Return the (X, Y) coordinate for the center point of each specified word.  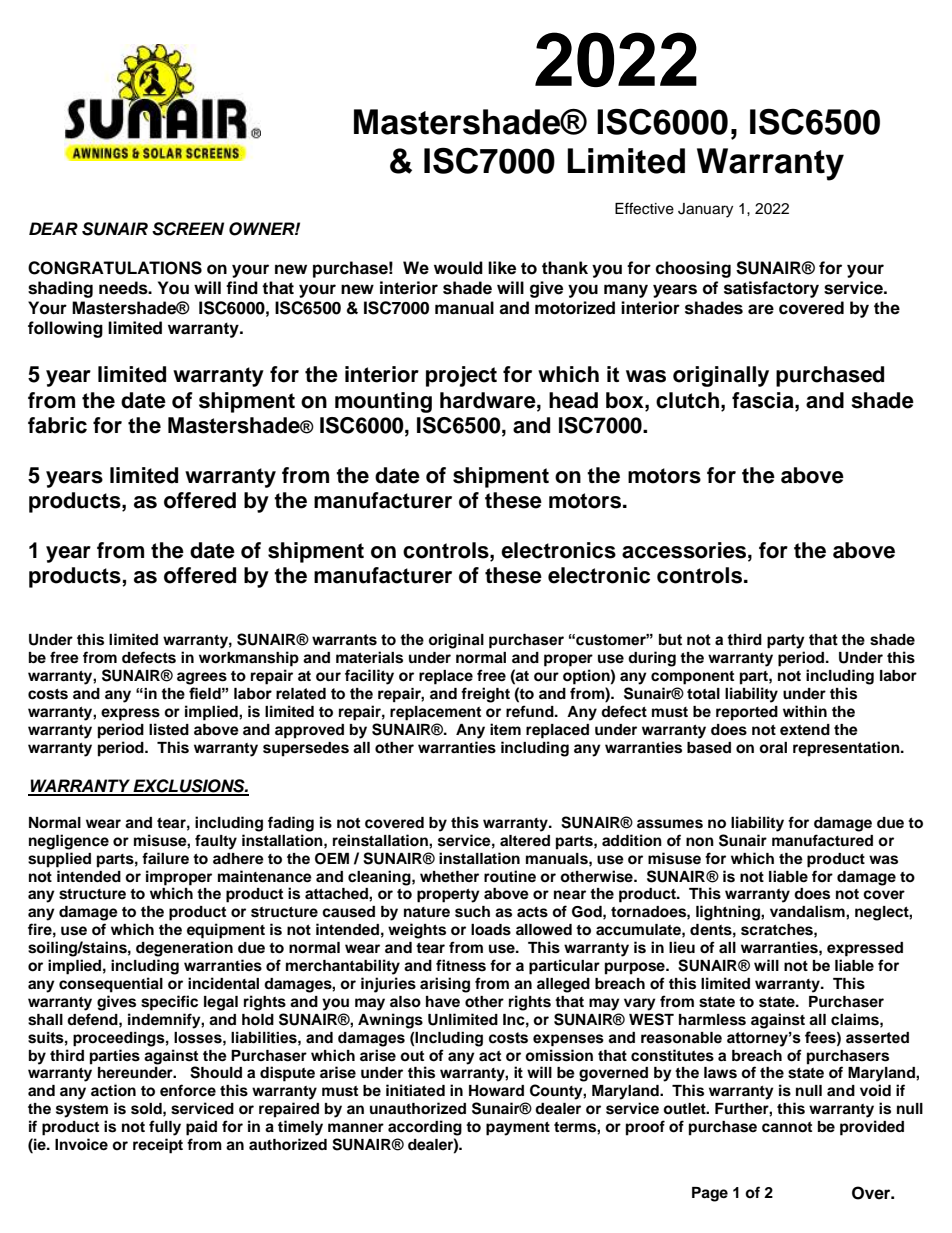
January (705, 210)
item (505, 729)
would (458, 268)
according (425, 1128)
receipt (158, 1146)
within (805, 711)
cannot (787, 1127)
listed (169, 729)
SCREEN (188, 229)
